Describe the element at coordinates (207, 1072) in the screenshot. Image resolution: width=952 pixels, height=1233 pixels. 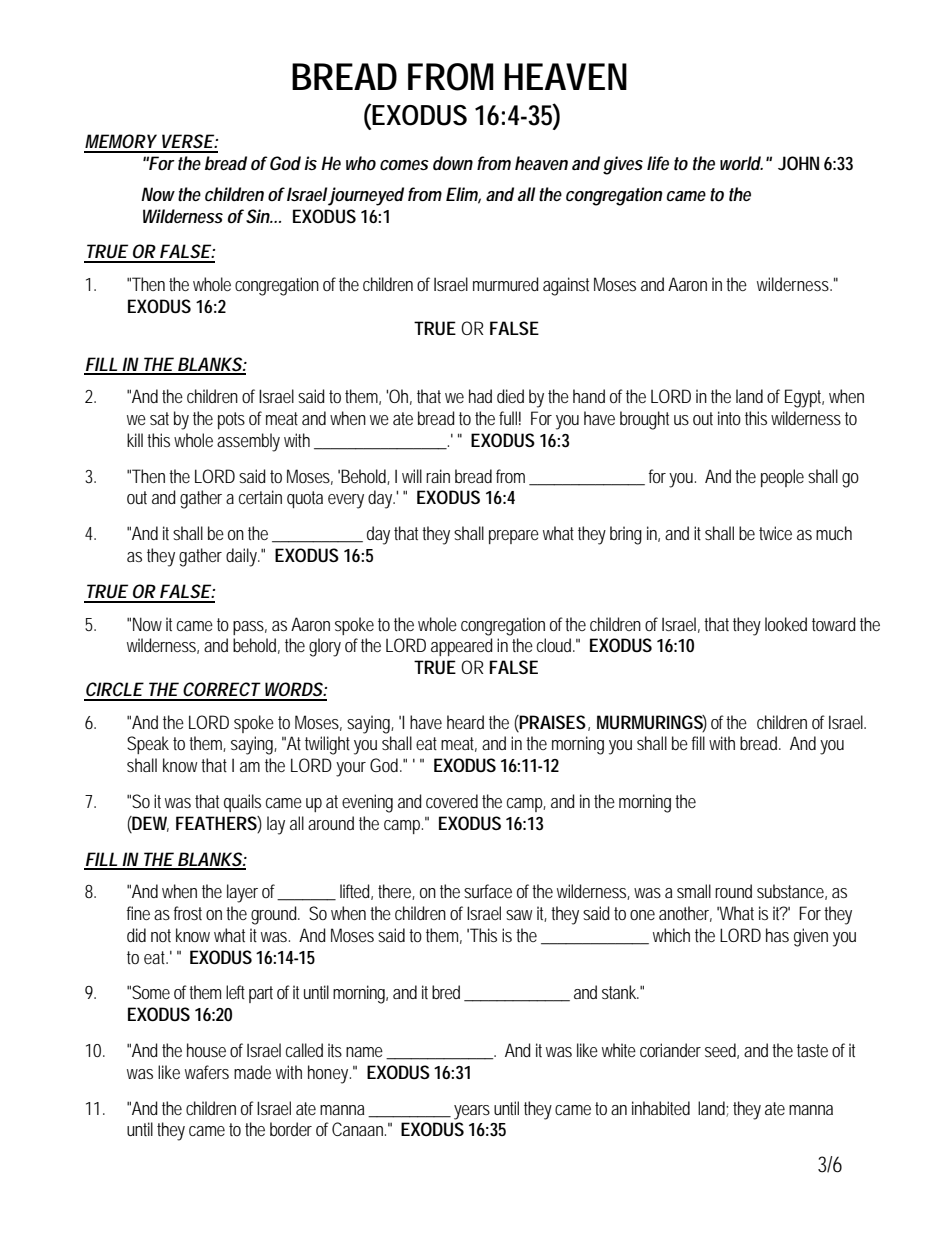
I see `wafers` at that location.
